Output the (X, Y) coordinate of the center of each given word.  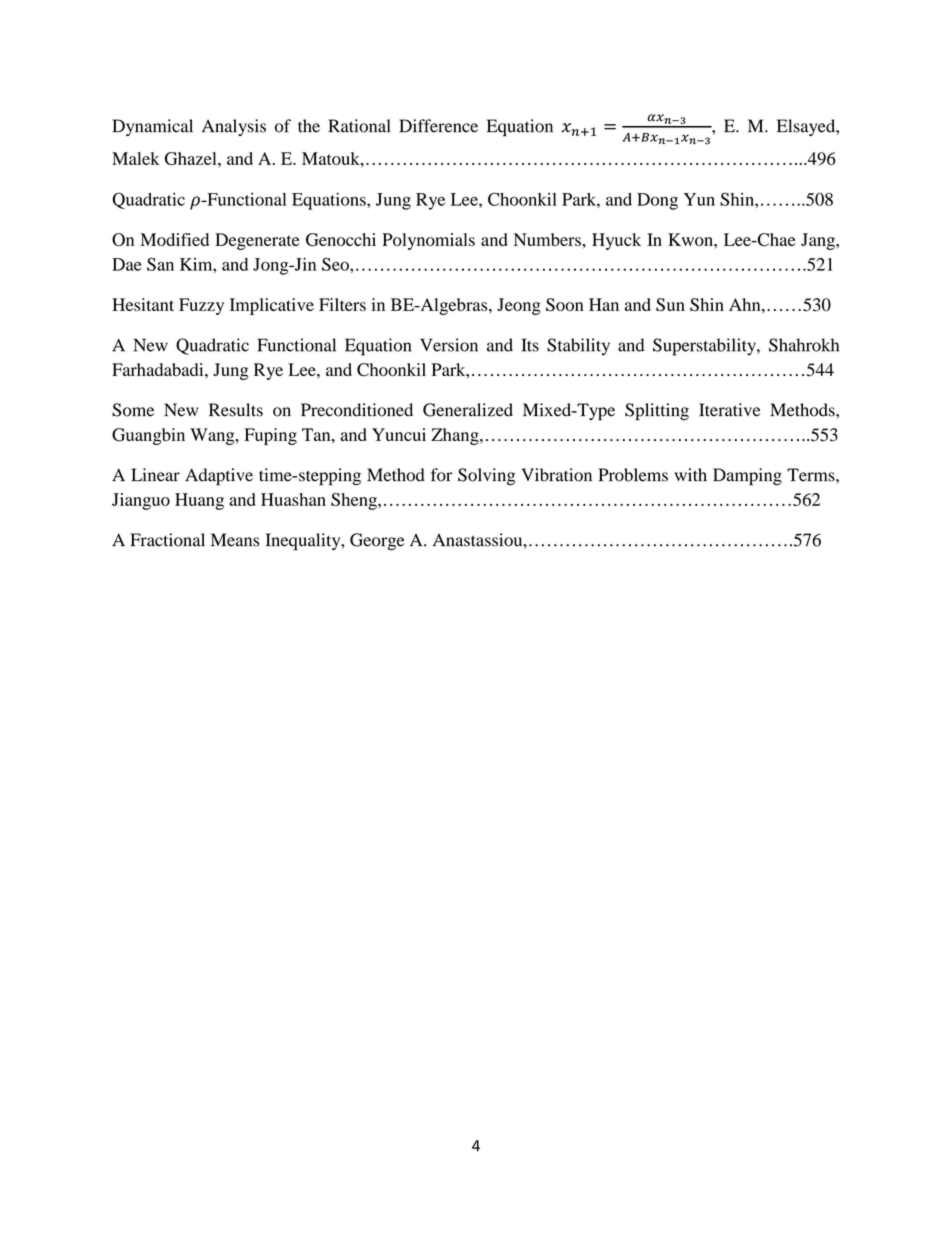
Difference (438, 126)
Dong (657, 201)
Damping (747, 477)
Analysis (234, 127)
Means (235, 540)
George (377, 541)
